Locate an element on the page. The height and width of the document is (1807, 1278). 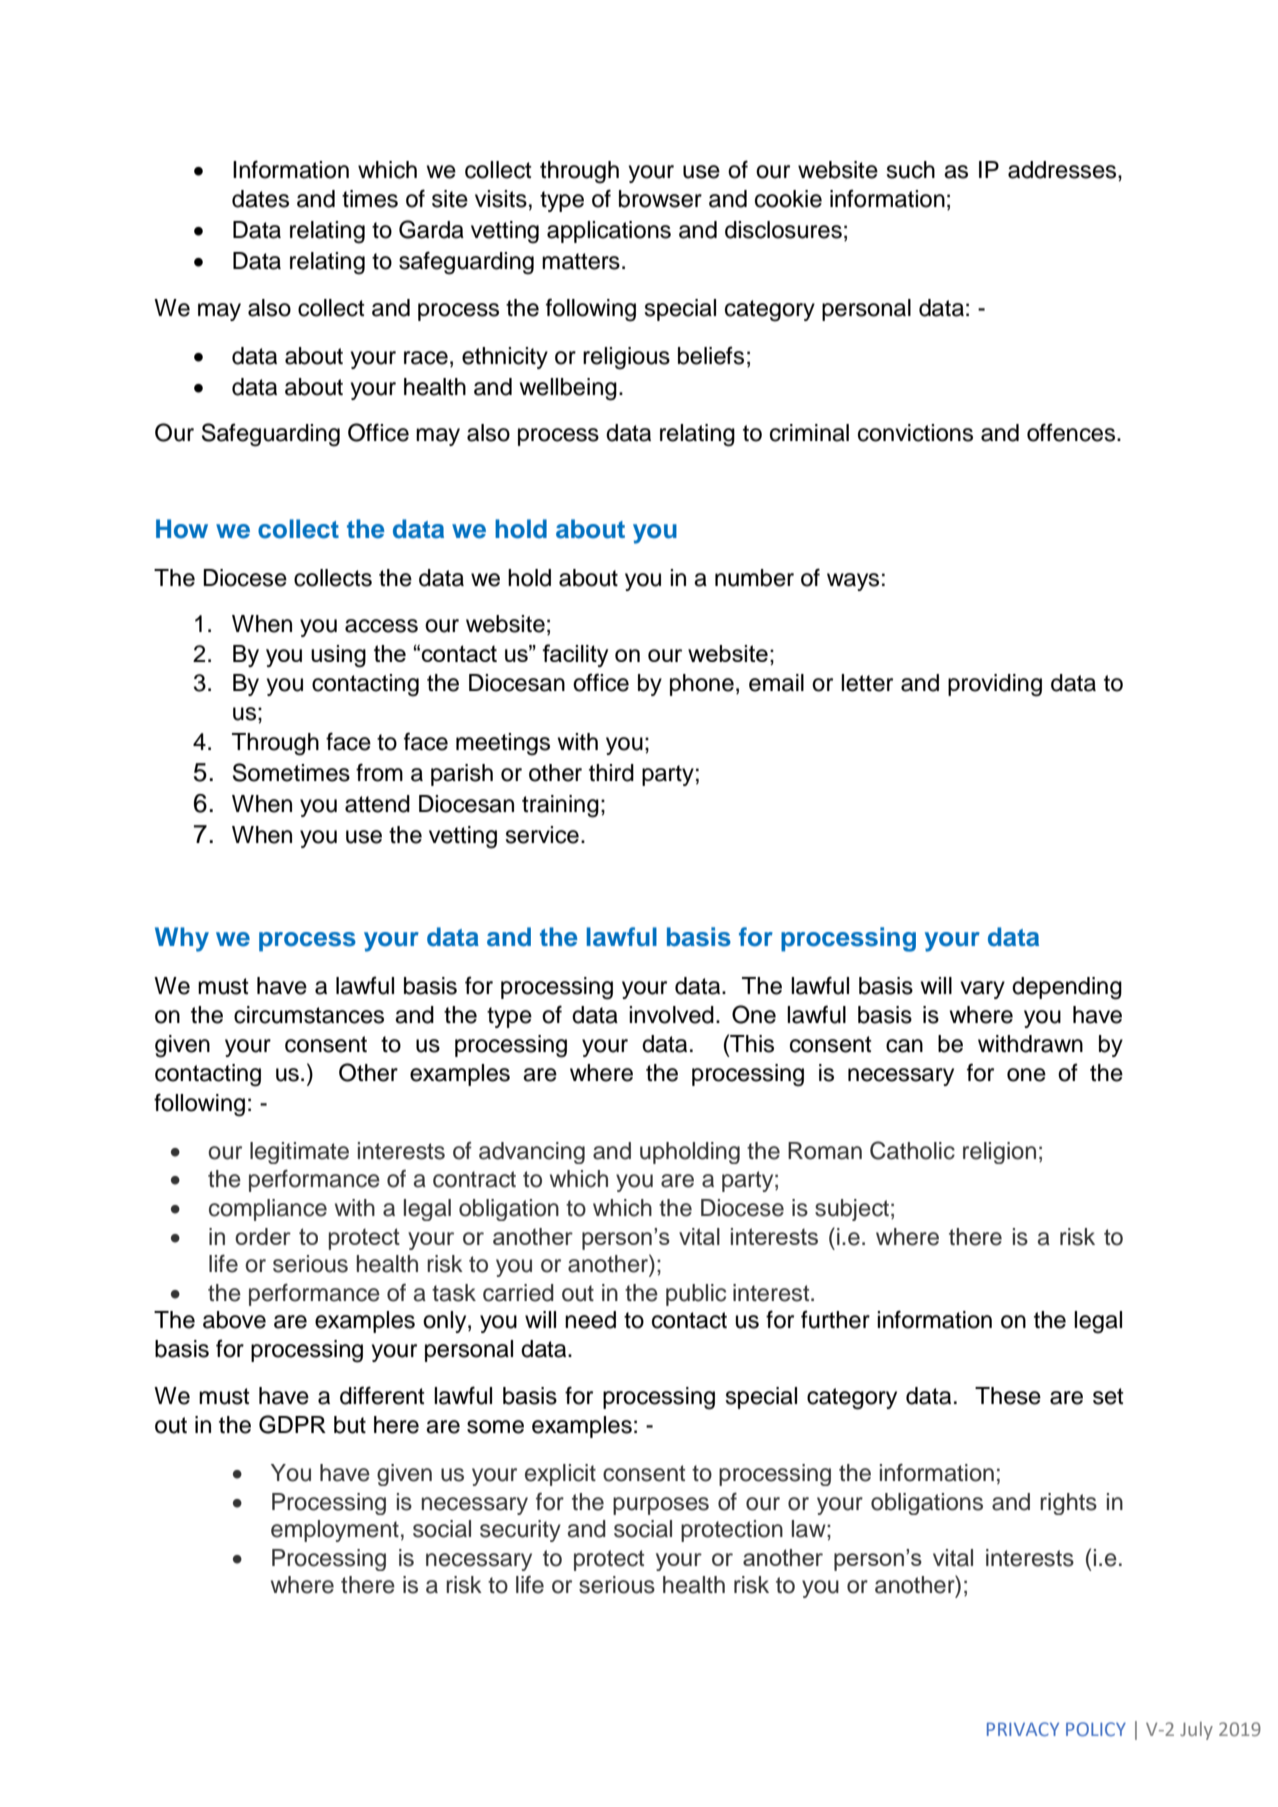
GDPR is located at coordinates (292, 1424).
